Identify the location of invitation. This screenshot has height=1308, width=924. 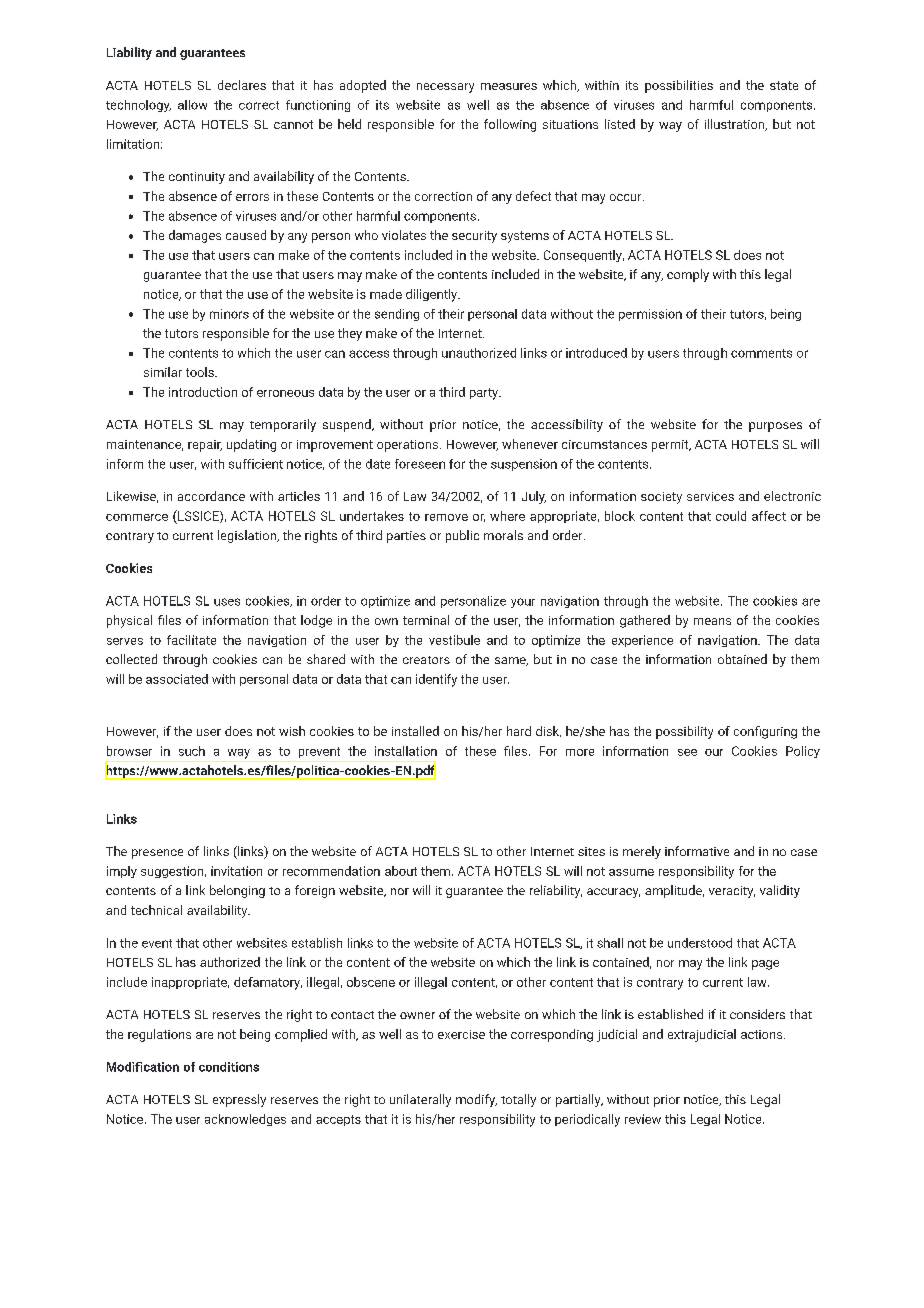
(236, 871).
